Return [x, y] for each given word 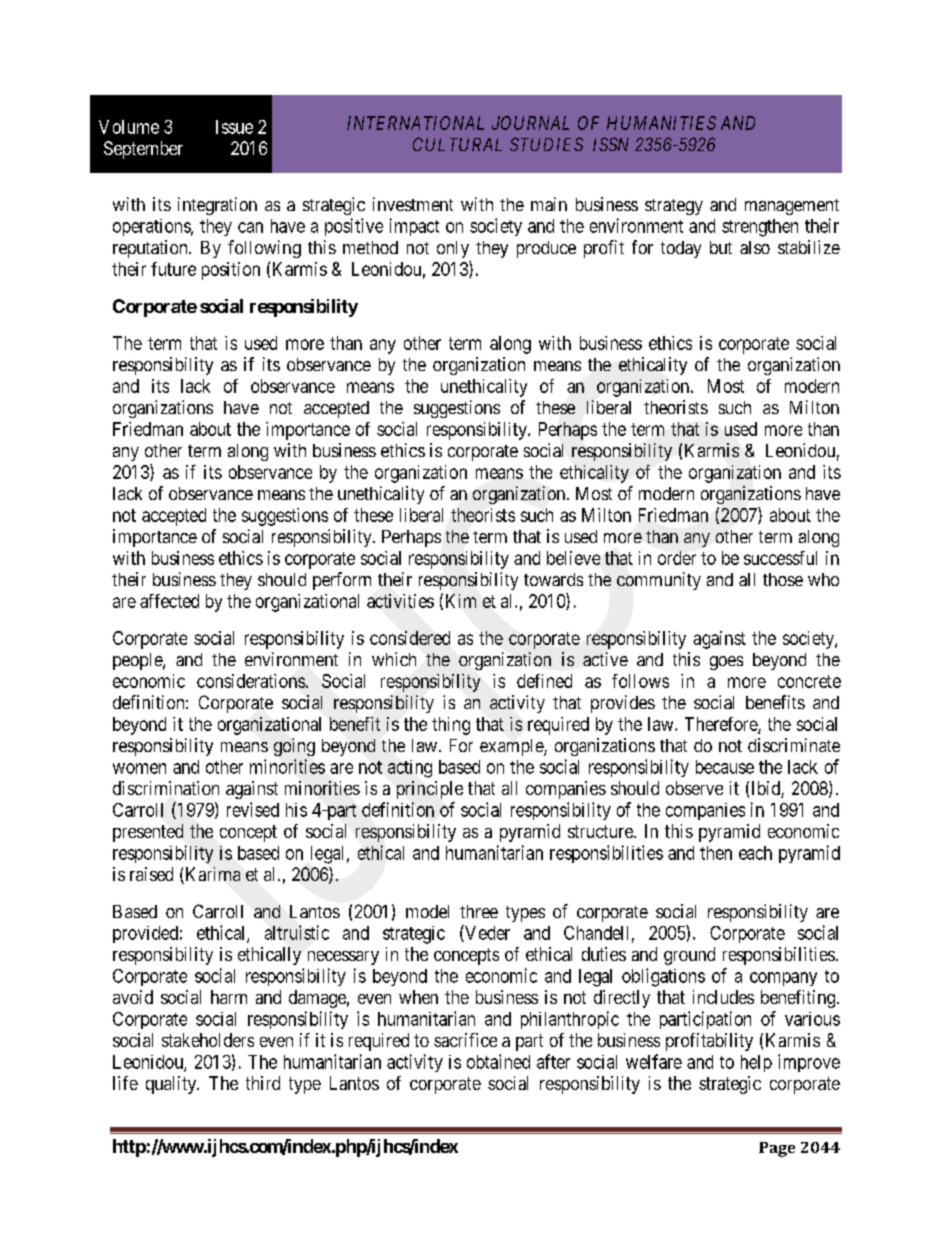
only [453, 249]
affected [169, 601]
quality [172, 1085]
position [231, 271]
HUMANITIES [661, 123]
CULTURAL [457, 144]
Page [777, 1149]
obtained [498, 1061]
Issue [234, 127]
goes [726, 663]
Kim [461, 601]
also [755, 247]
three [479, 911]
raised [151, 874]
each [755, 853]
